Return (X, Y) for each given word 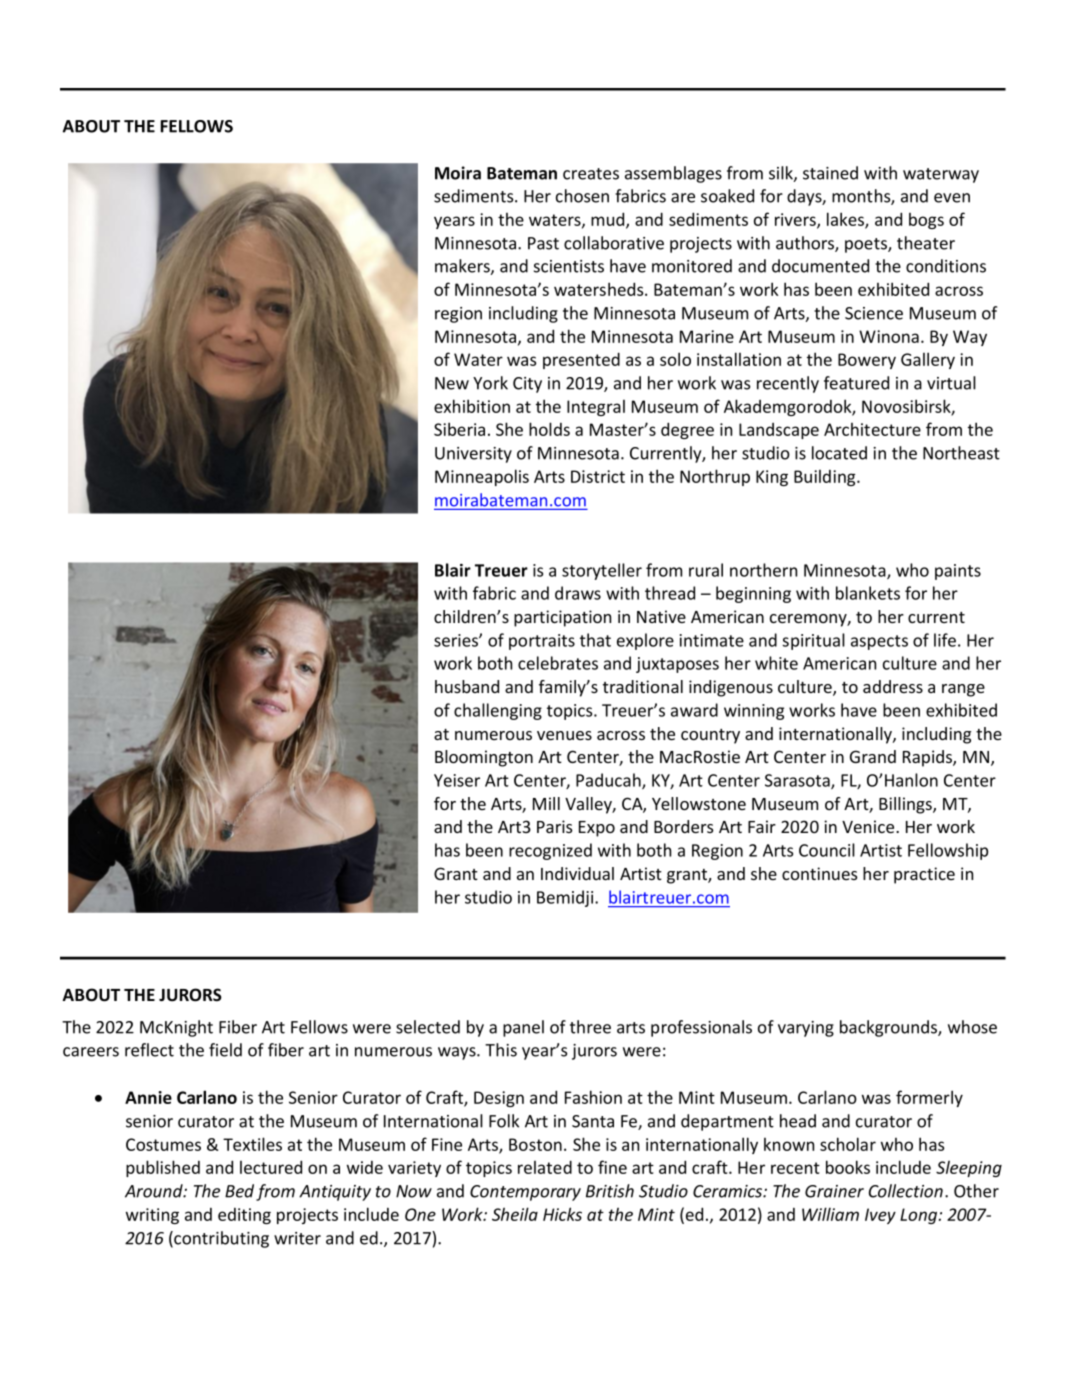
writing (152, 1216)
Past (543, 243)
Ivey (880, 1216)
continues (819, 873)
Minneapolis (482, 477)
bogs (926, 221)
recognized (550, 851)
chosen (582, 196)
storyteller (602, 571)
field (225, 1050)
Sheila (515, 1214)
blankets (868, 593)
